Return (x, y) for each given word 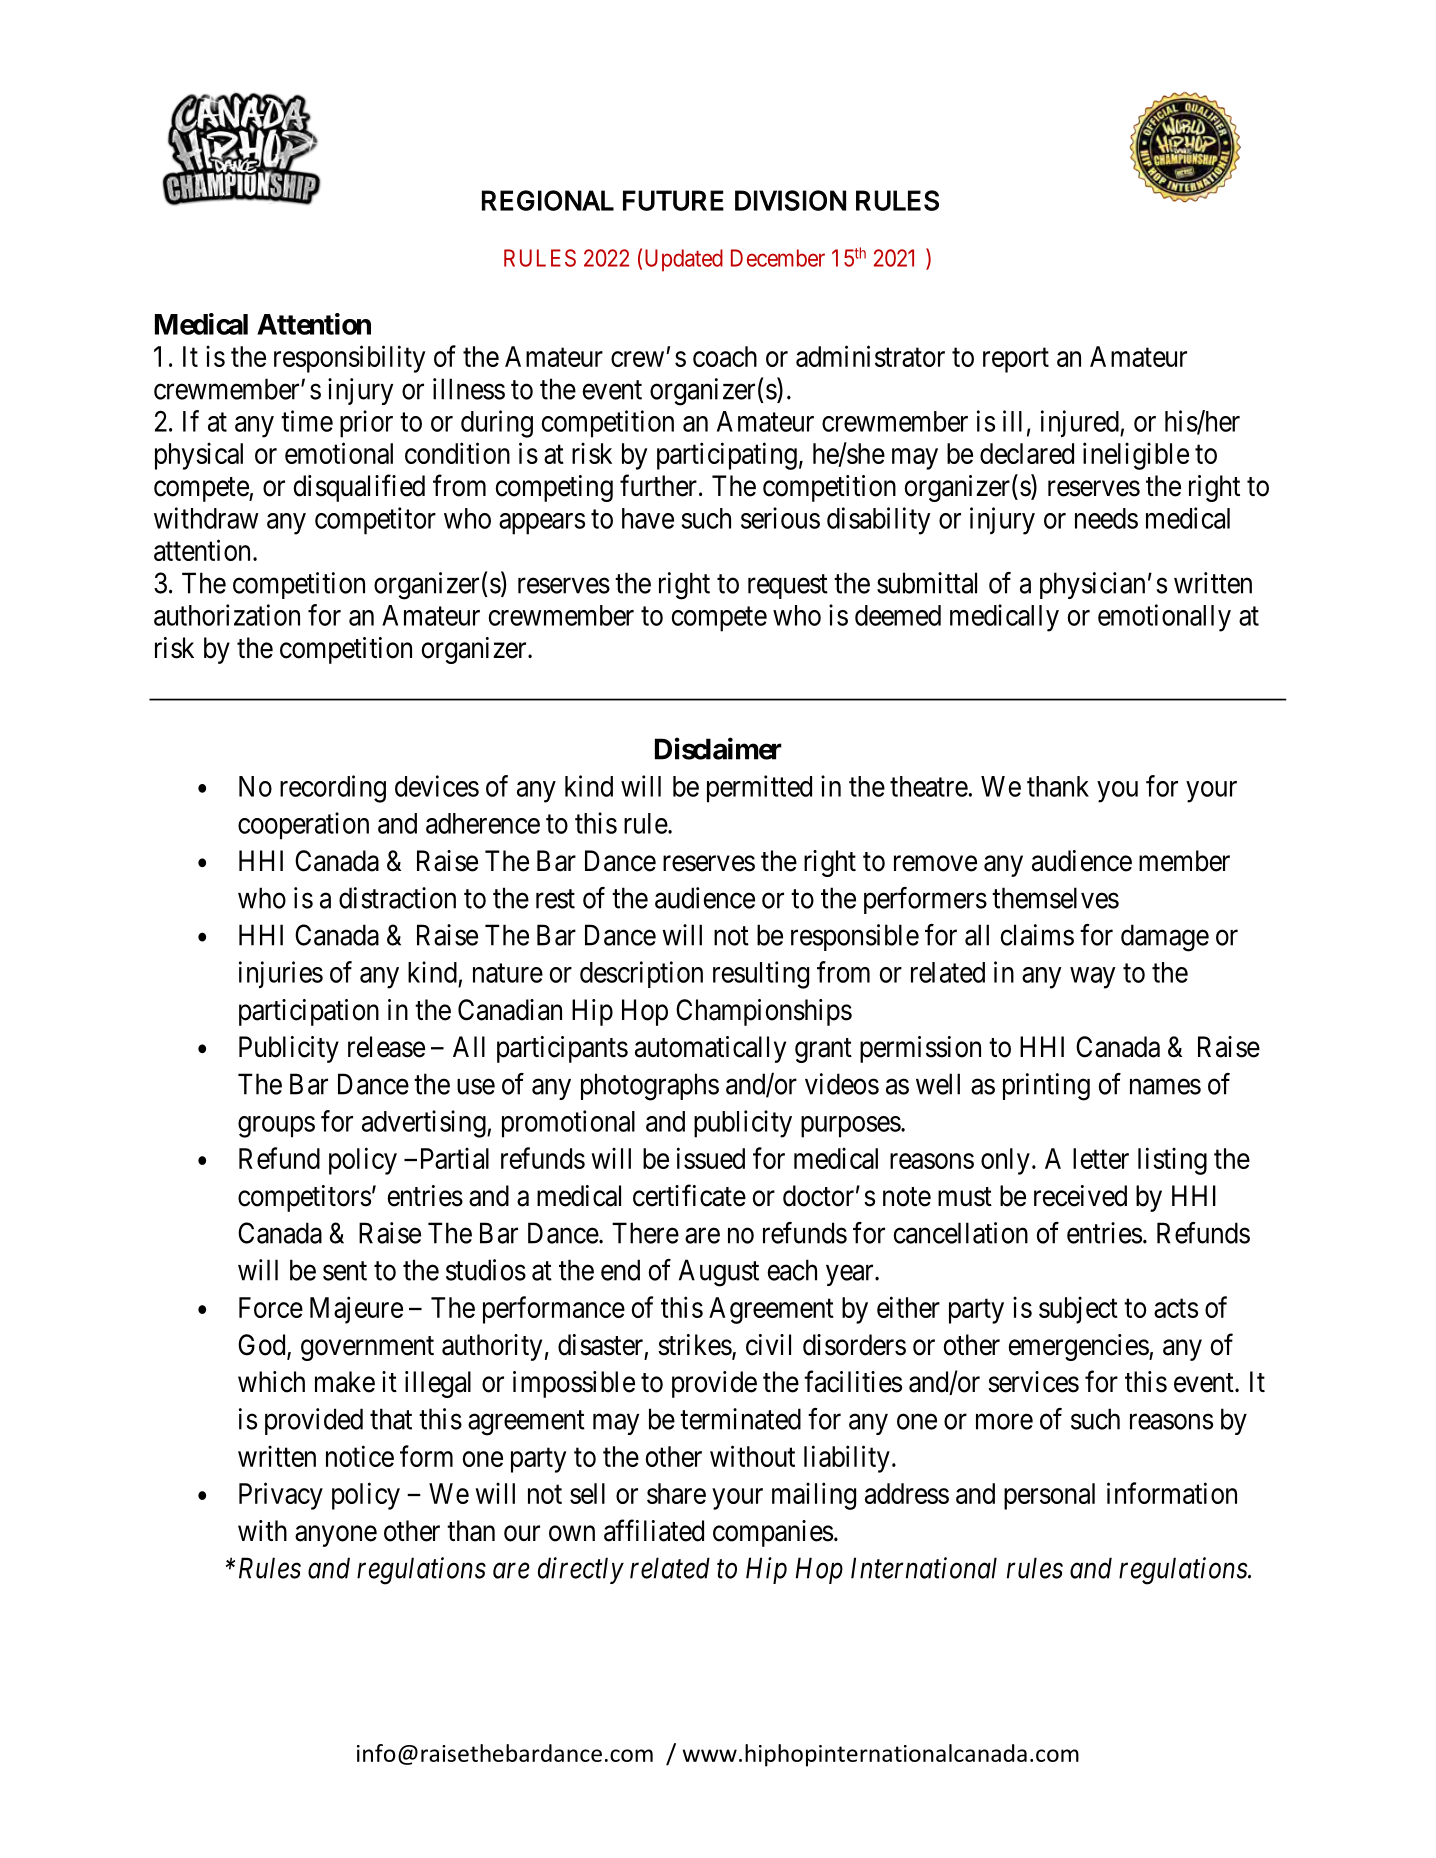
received (1080, 1196)
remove (935, 864)
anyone (336, 1536)
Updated (684, 260)
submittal (927, 583)
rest (555, 899)
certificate (689, 1195)
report (1016, 360)
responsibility (349, 359)
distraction (397, 898)
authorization (227, 615)
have (648, 518)
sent (345, 1271)
